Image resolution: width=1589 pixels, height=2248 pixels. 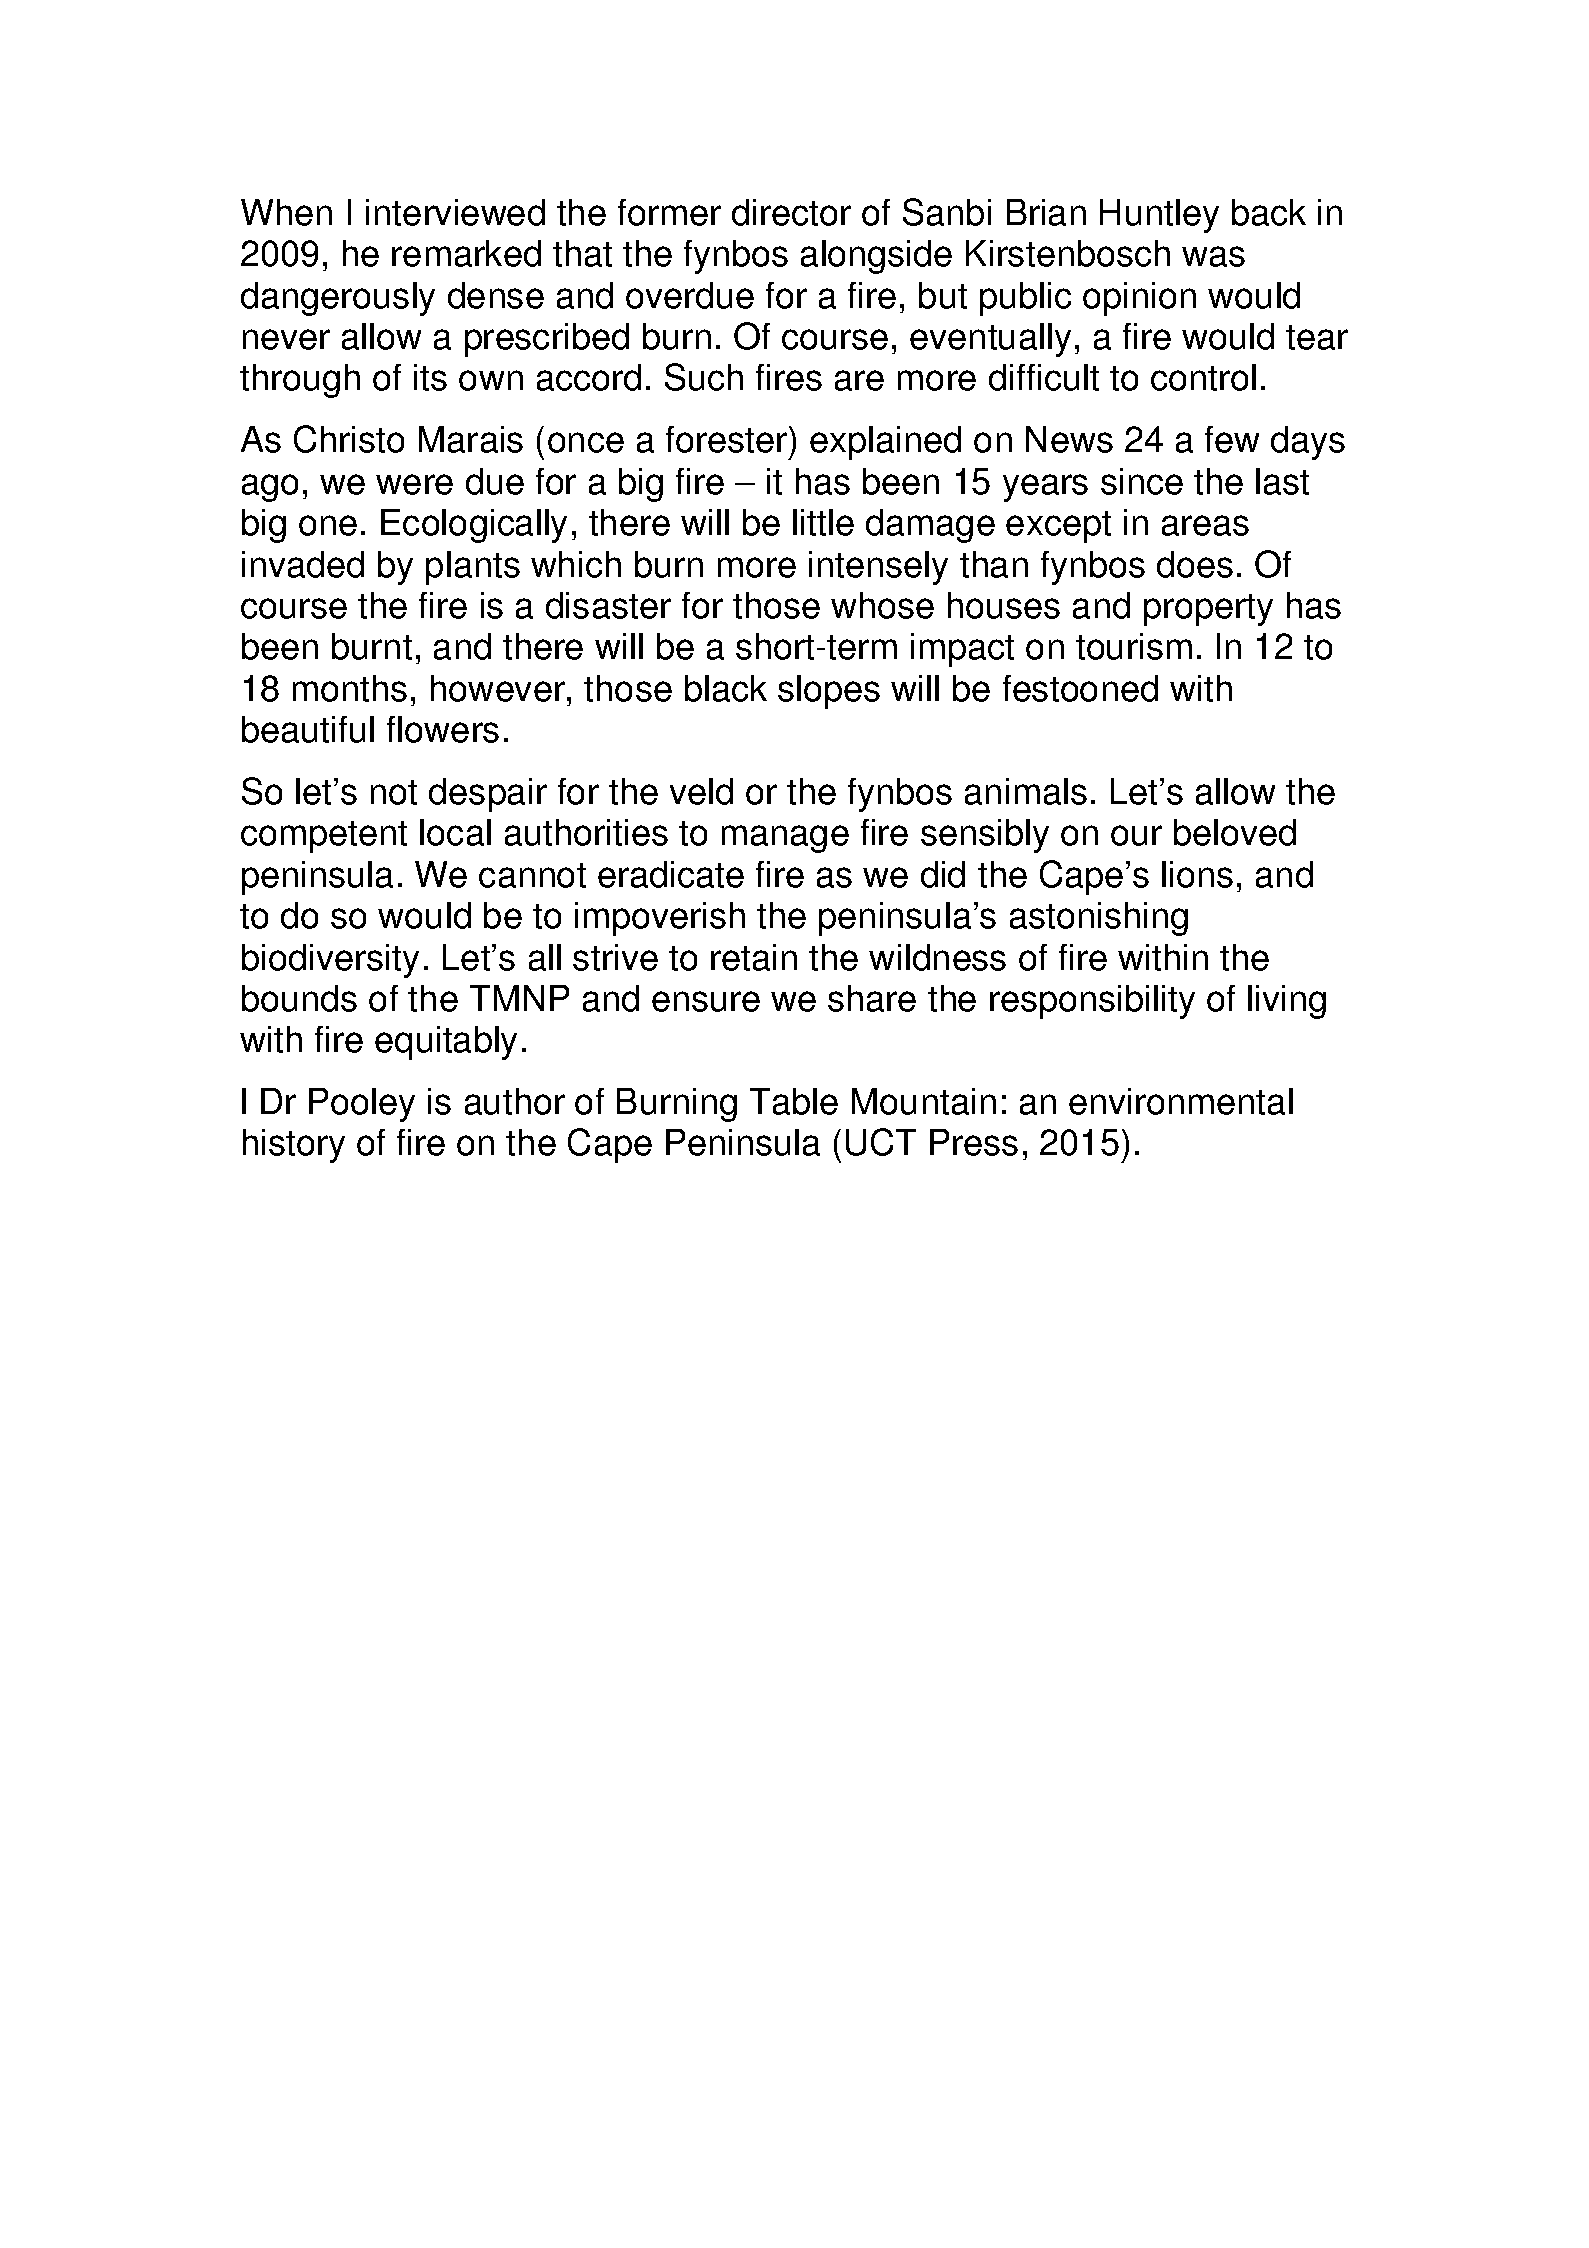 What do you see at coordinates (791, 212) in the page?
I see `director` at bounding box center [791, 212].
